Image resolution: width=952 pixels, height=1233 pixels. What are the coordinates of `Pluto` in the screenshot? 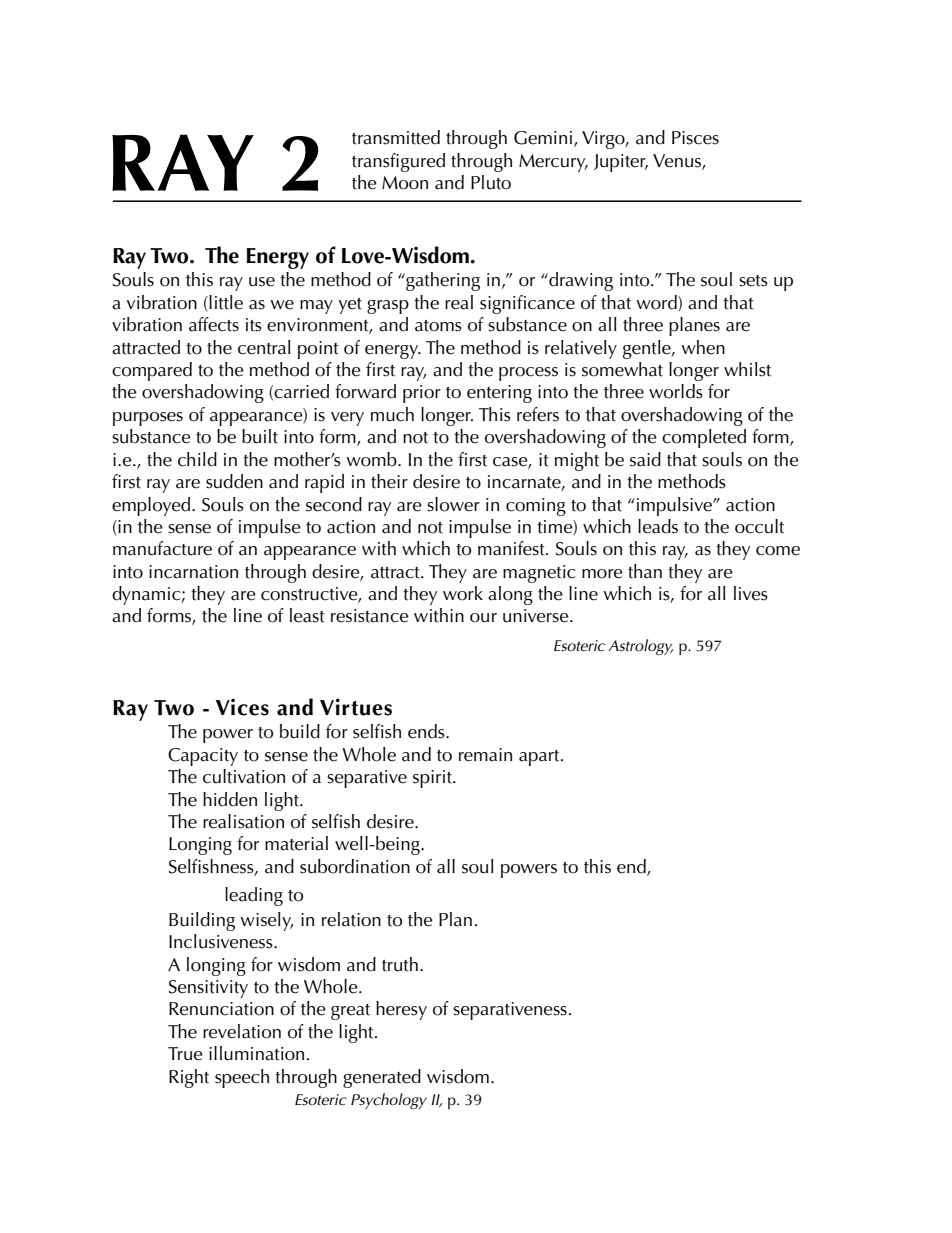 It's located at (491, 182).
